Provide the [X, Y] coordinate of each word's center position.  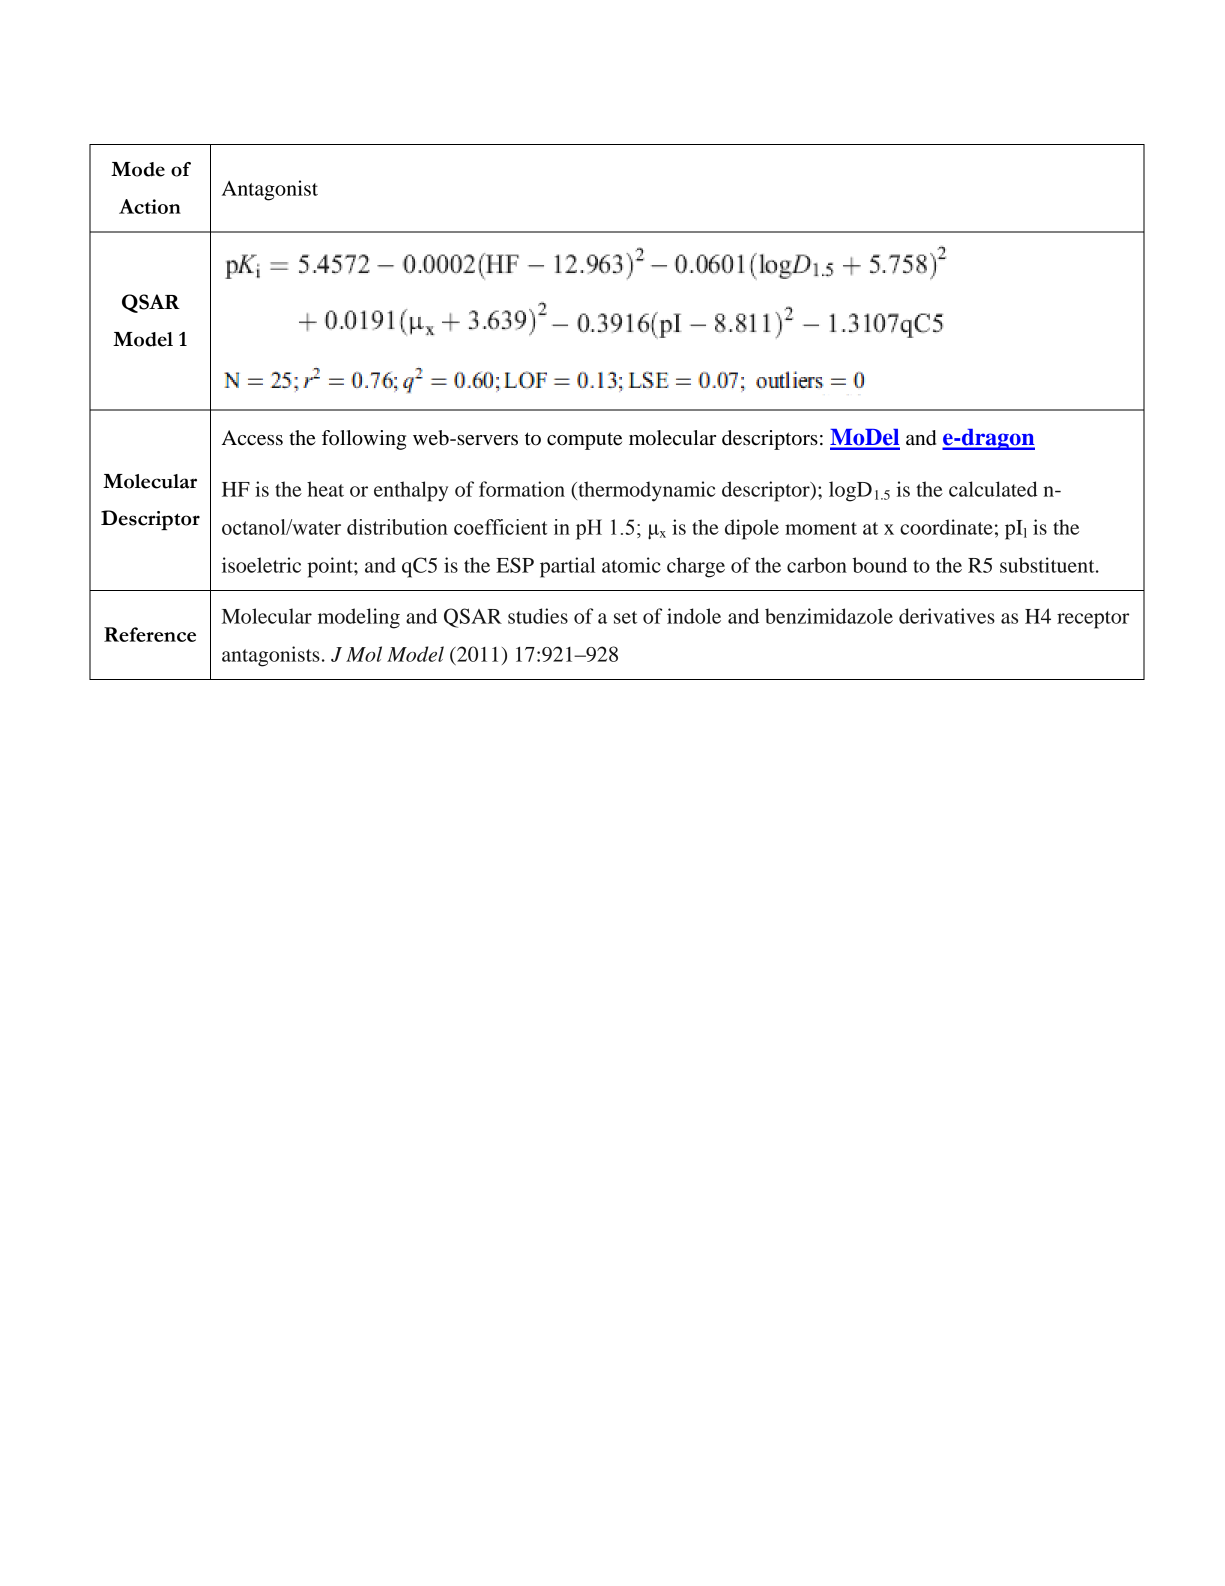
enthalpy [411, 491]
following [364, 440]
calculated [993, 489]
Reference [150, 634]
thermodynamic [645, 491]
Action [150, 206]
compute [584, 441]
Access [252, 438]
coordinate [946, 527]
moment [821, 528]
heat [325, 489]
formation [522, 489]
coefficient [500, 527]
